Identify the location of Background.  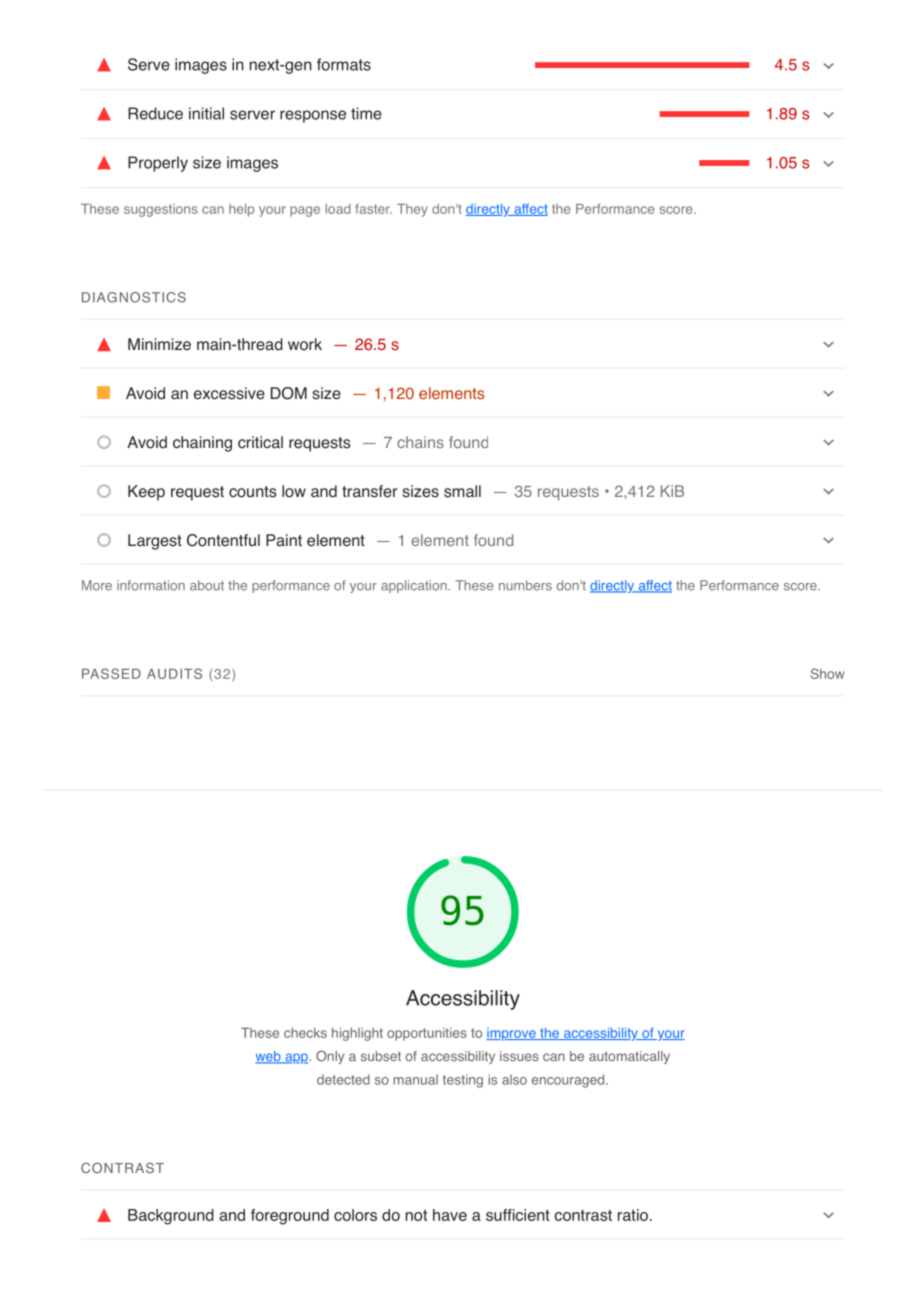
(171, 1217).
